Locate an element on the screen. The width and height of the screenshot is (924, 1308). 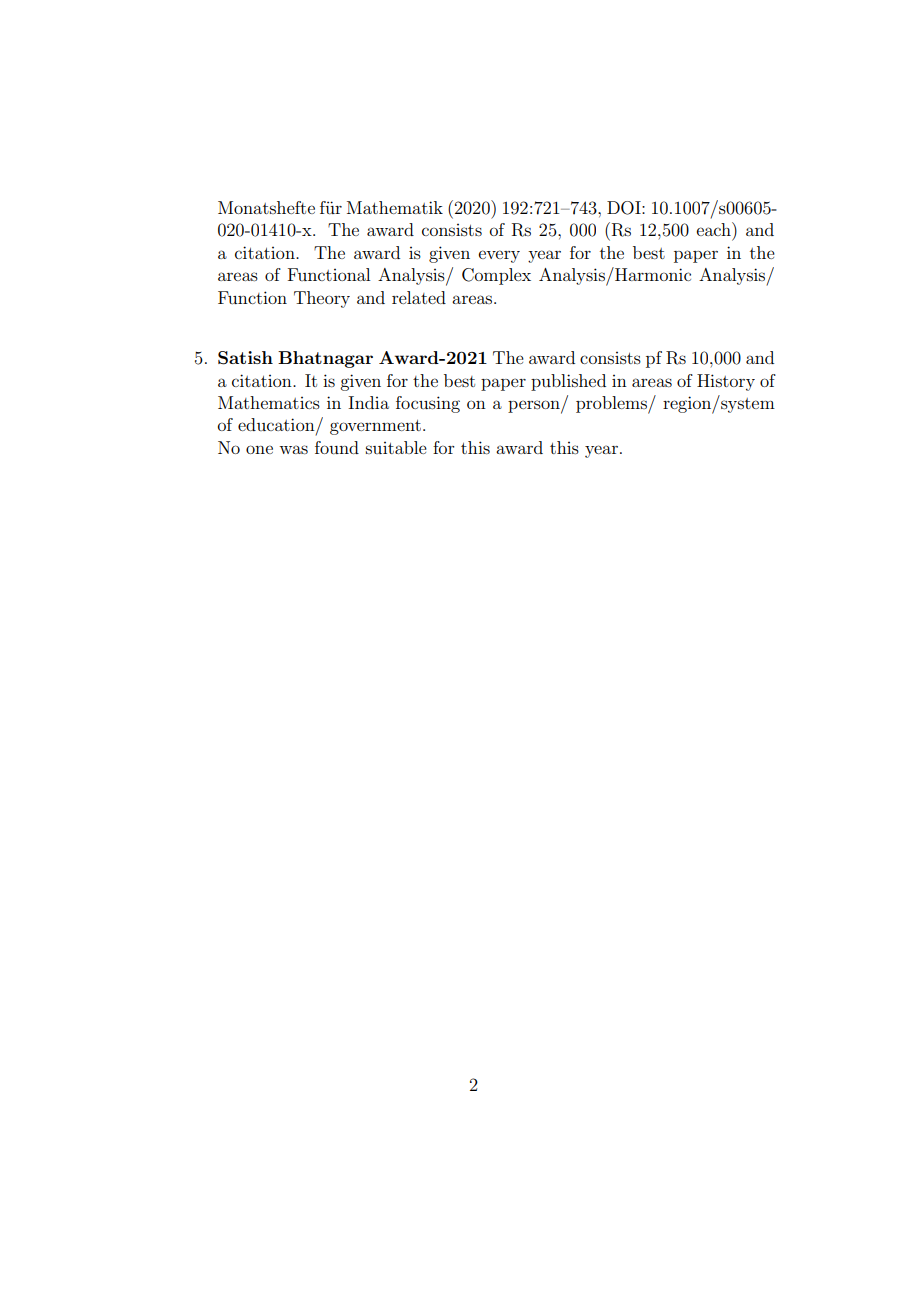
each is located at coordinates (715, 229).
